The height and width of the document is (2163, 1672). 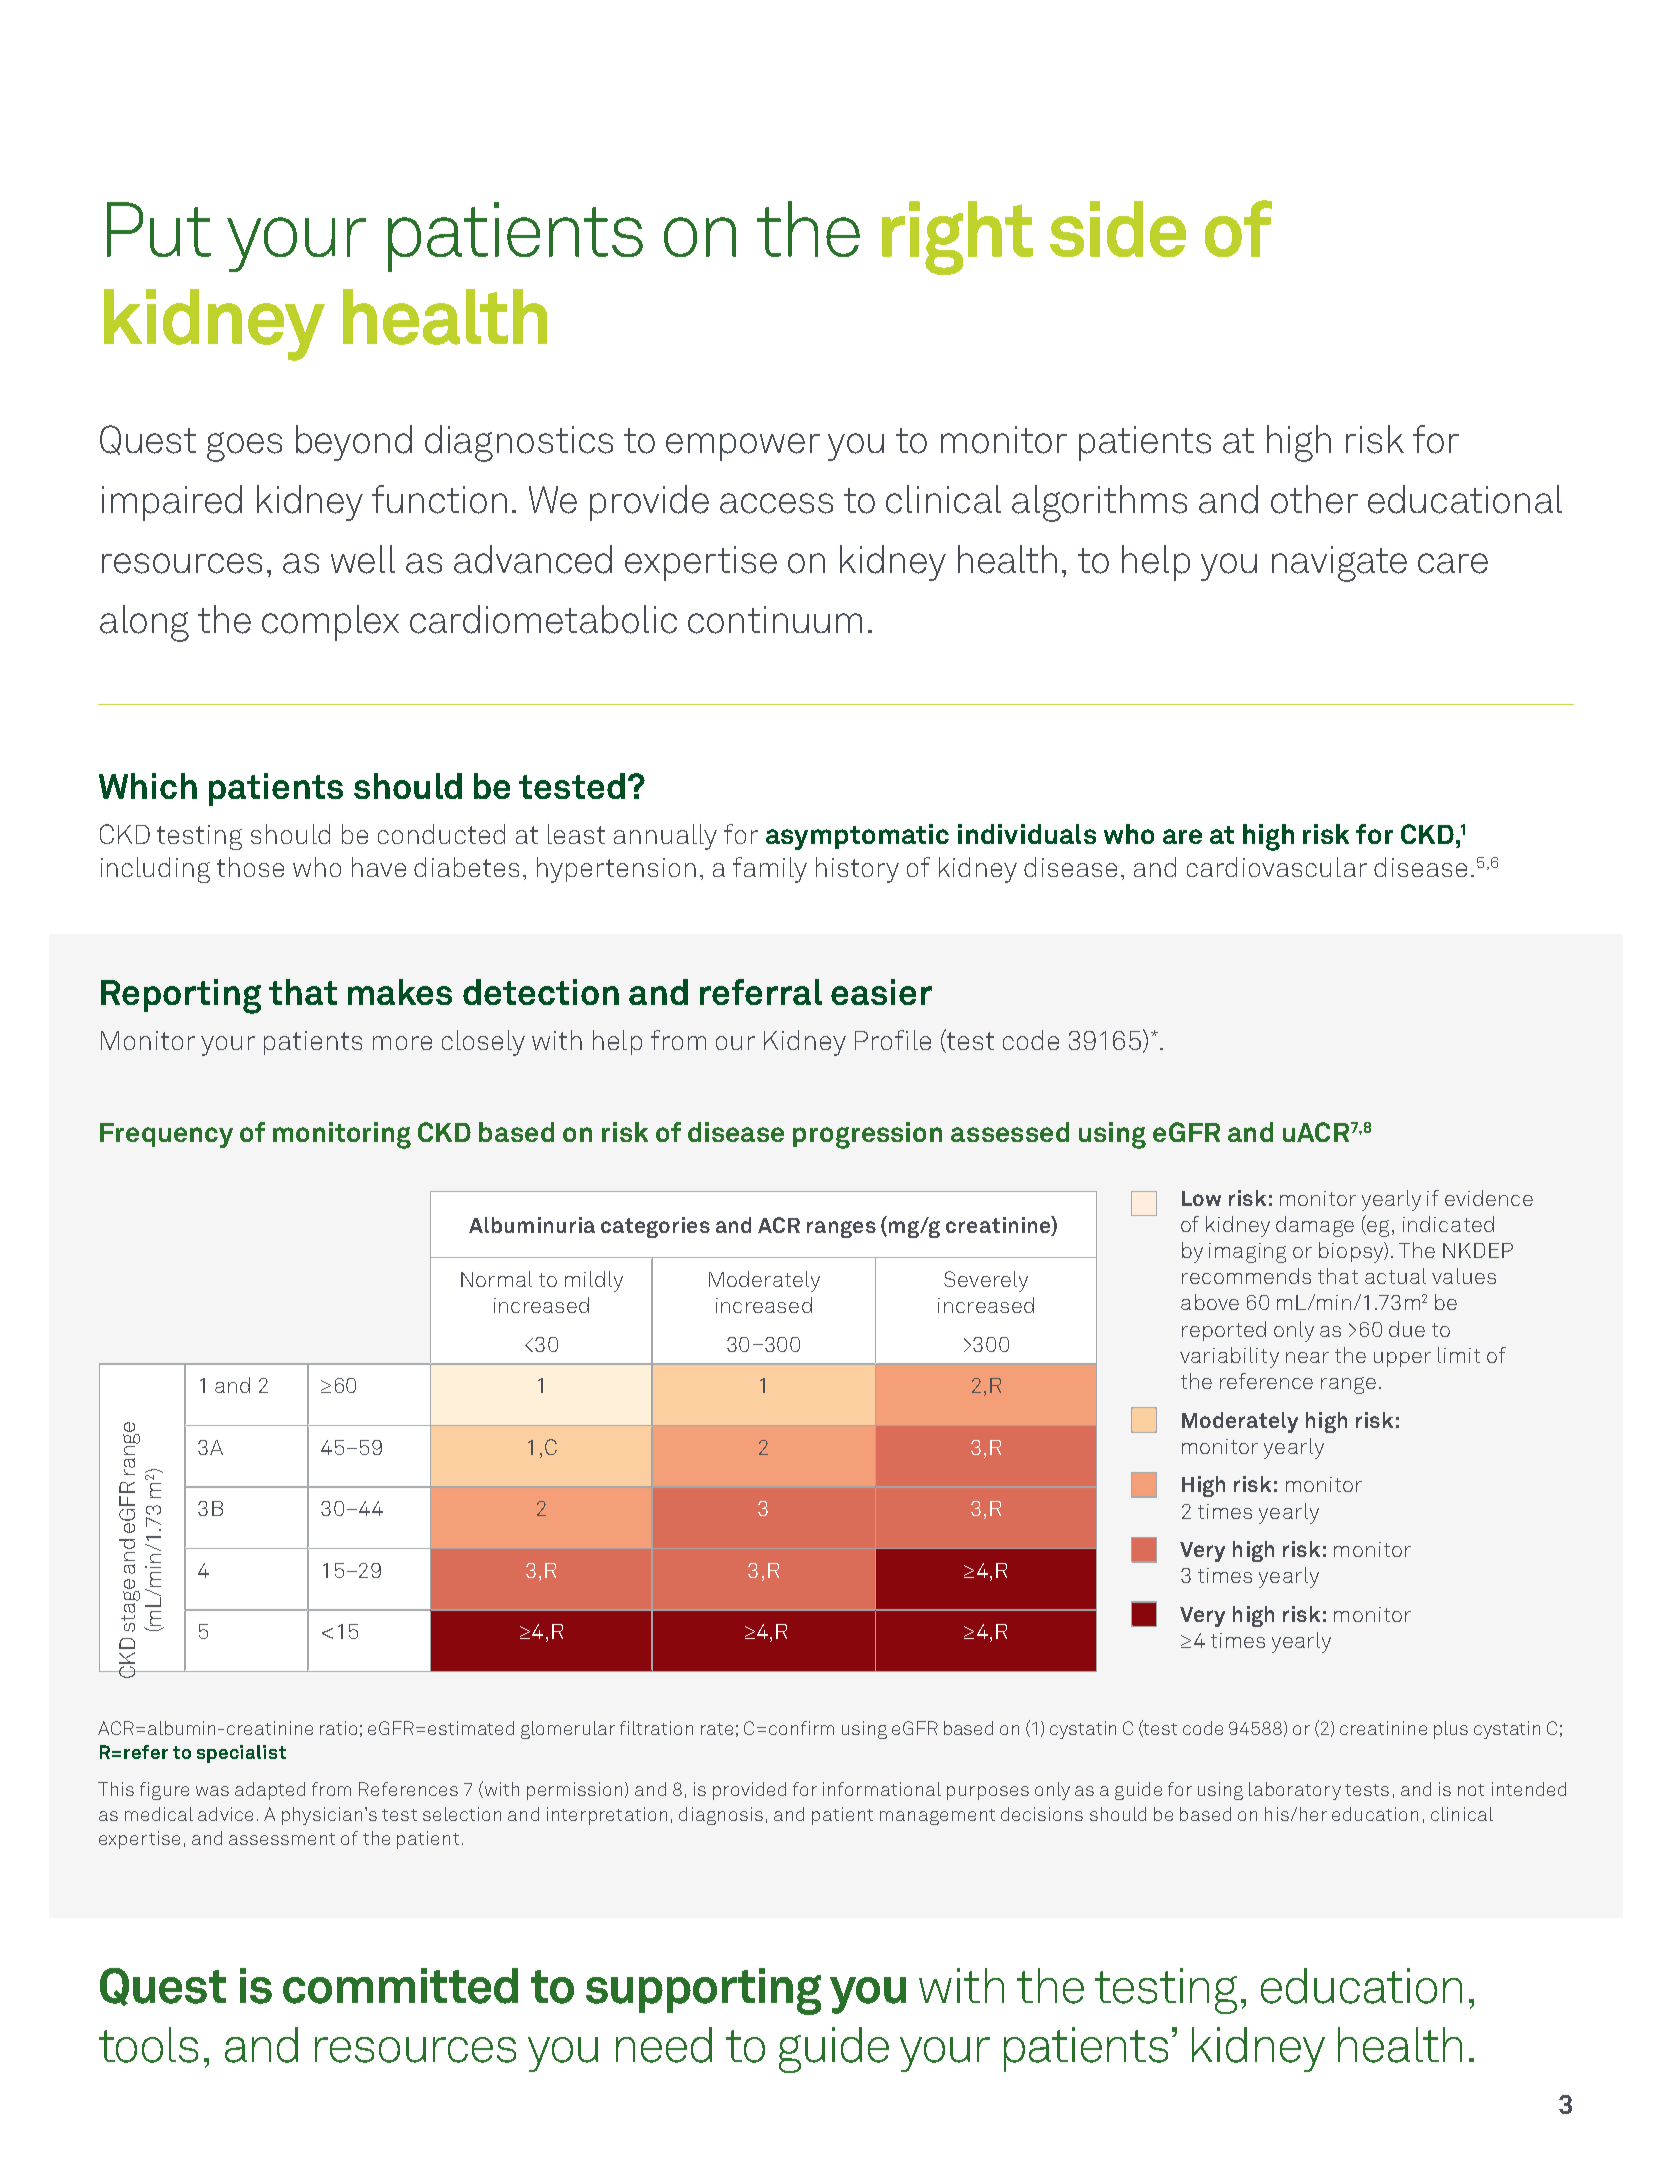 I want to click on side, so click(x=1118, y=229).
